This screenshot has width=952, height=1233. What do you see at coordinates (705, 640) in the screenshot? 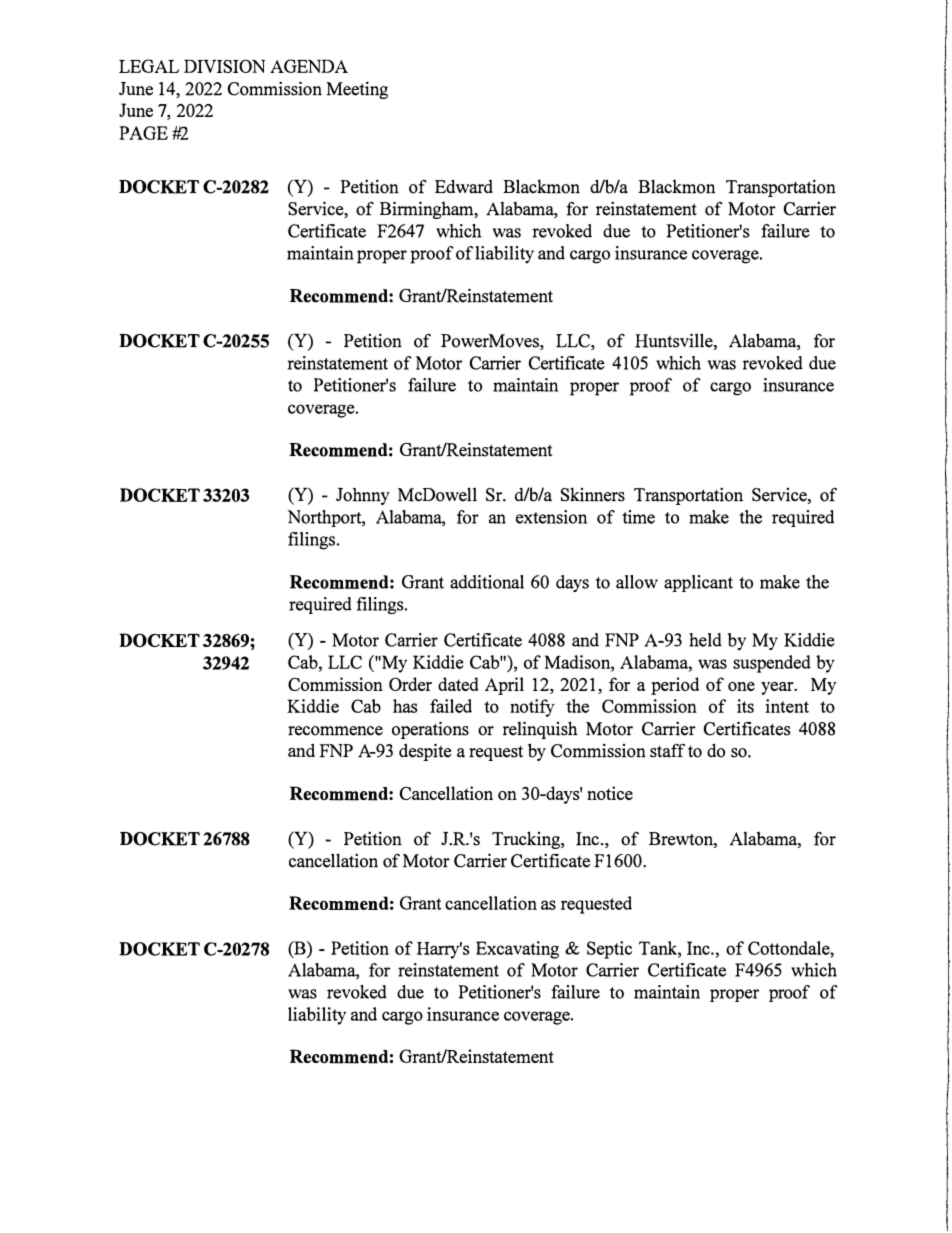
I see `held` at bounding box center [705, 640].
